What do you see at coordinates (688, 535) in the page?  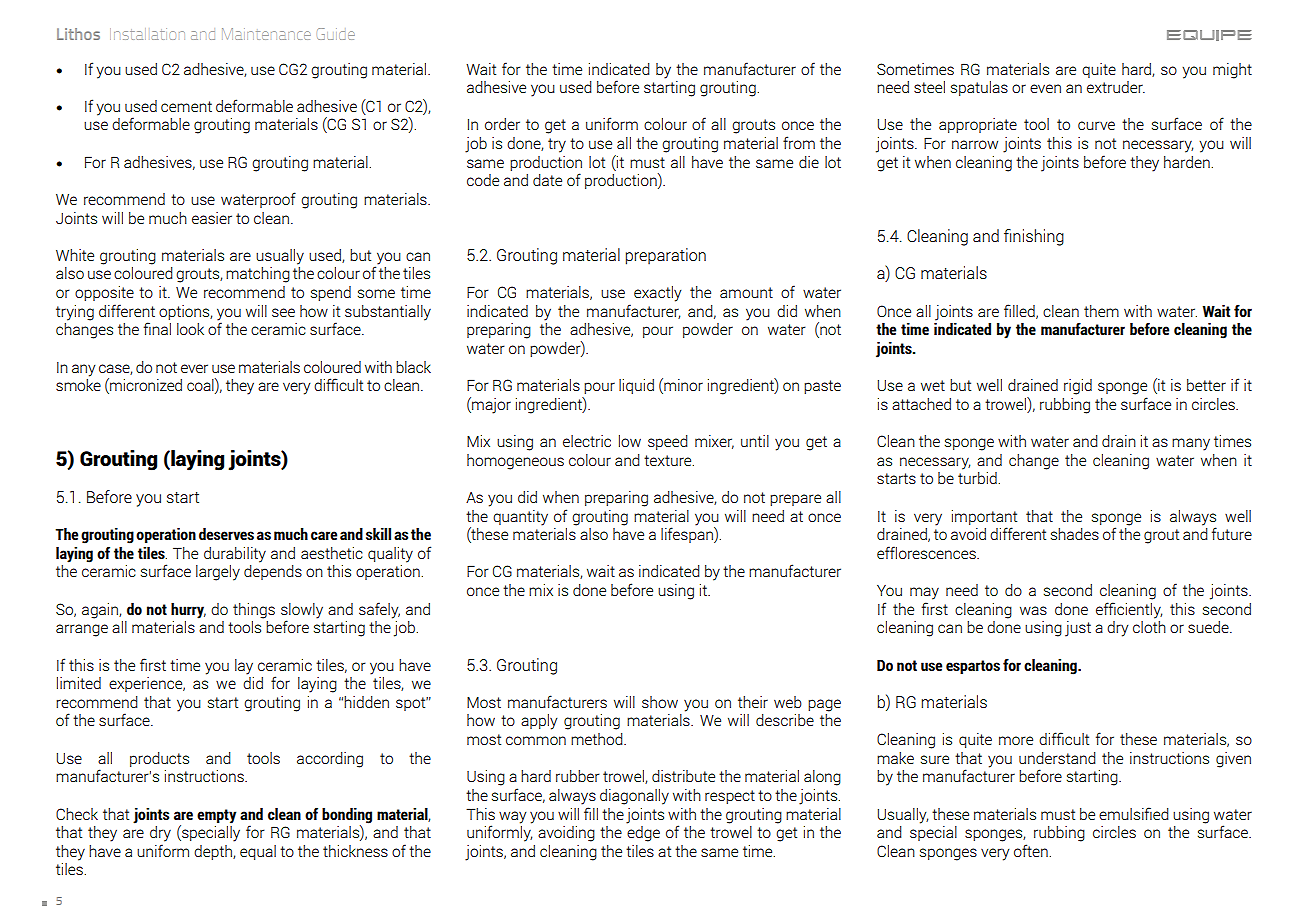 I see `lifespan` at bounding box center [688, 535].
